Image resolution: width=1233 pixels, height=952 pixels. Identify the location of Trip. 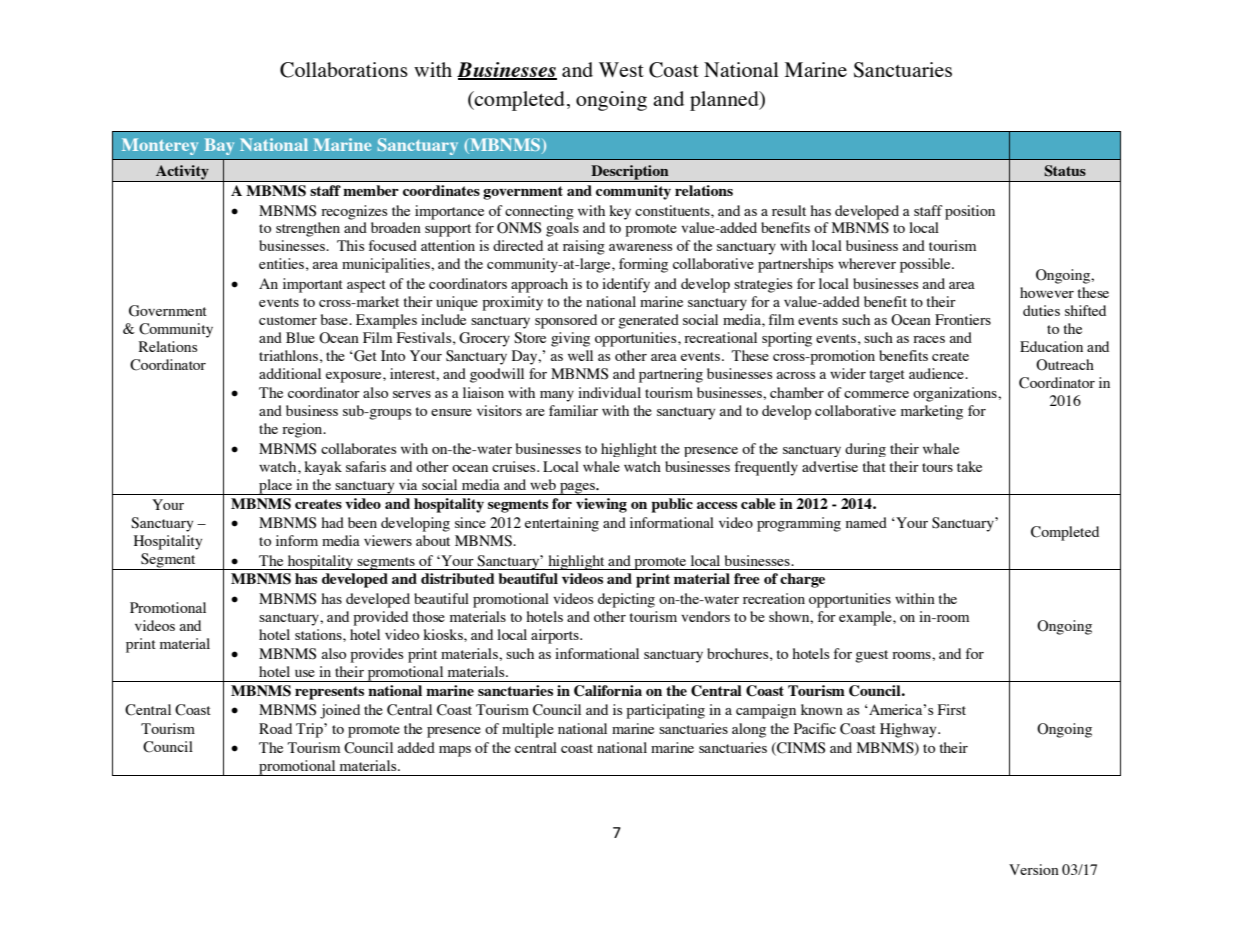
(310, 730).
